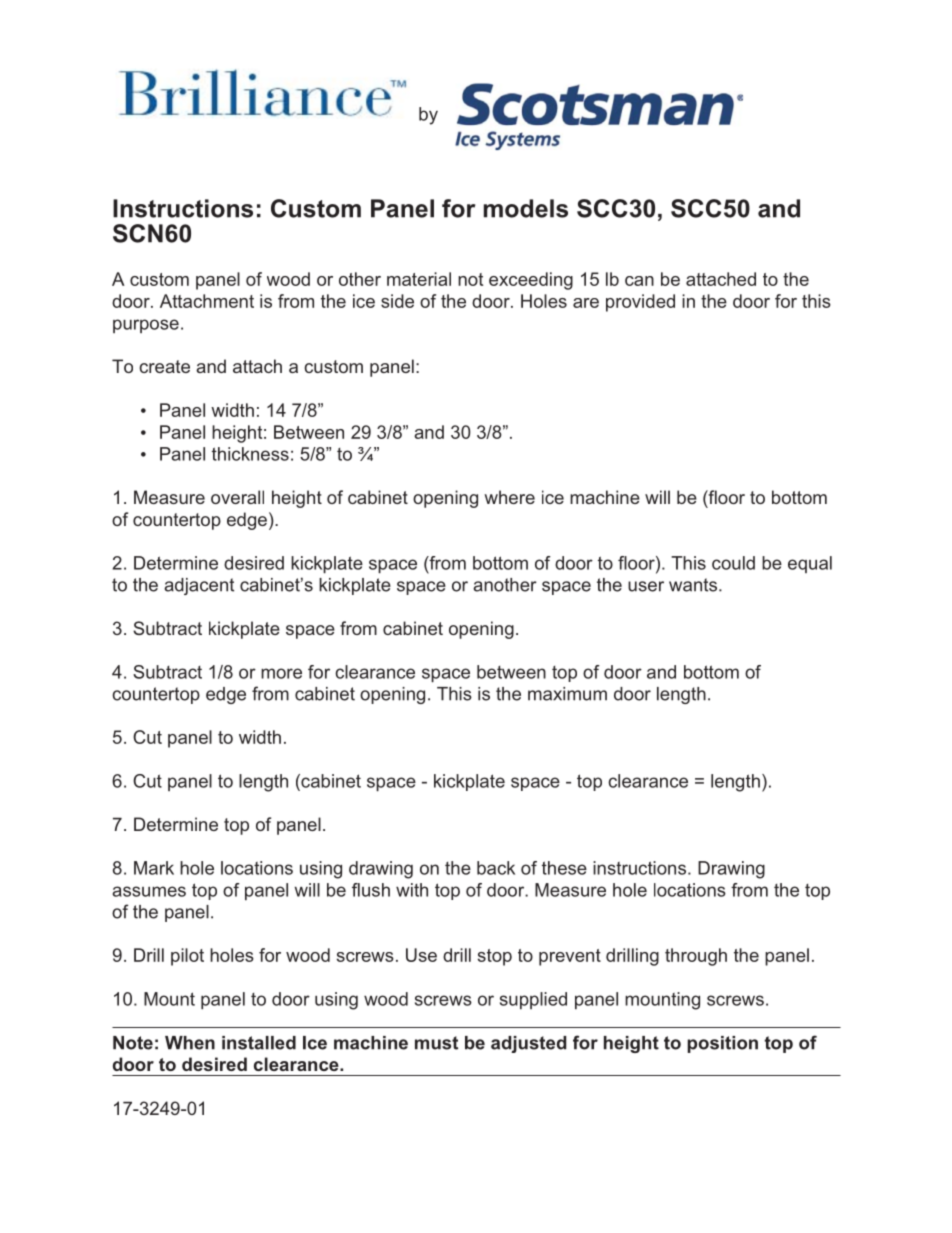  I want to click on models, so click(526, 208).
